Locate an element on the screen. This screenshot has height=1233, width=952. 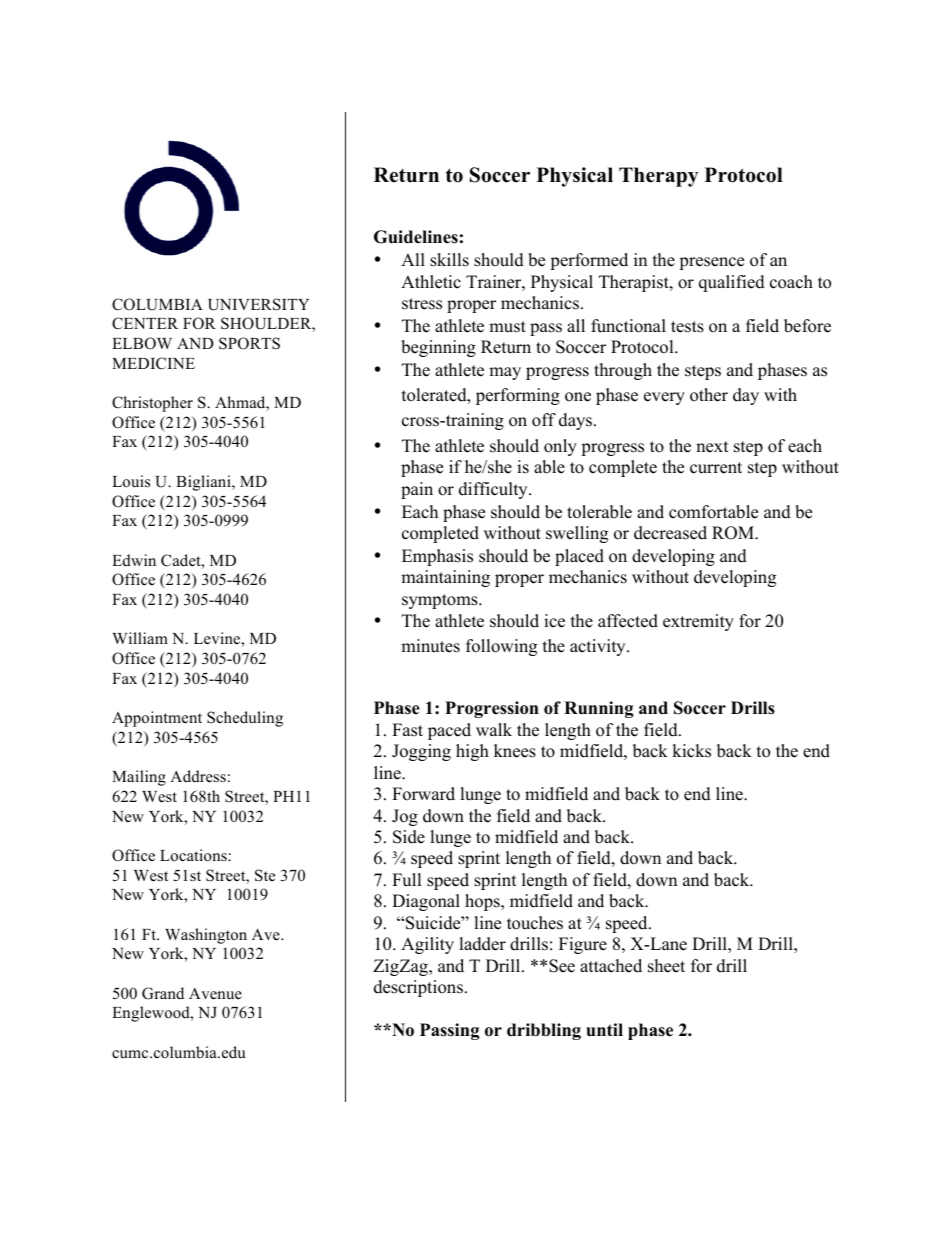
UNIVERSITY is located at coordinates (258, 304).
